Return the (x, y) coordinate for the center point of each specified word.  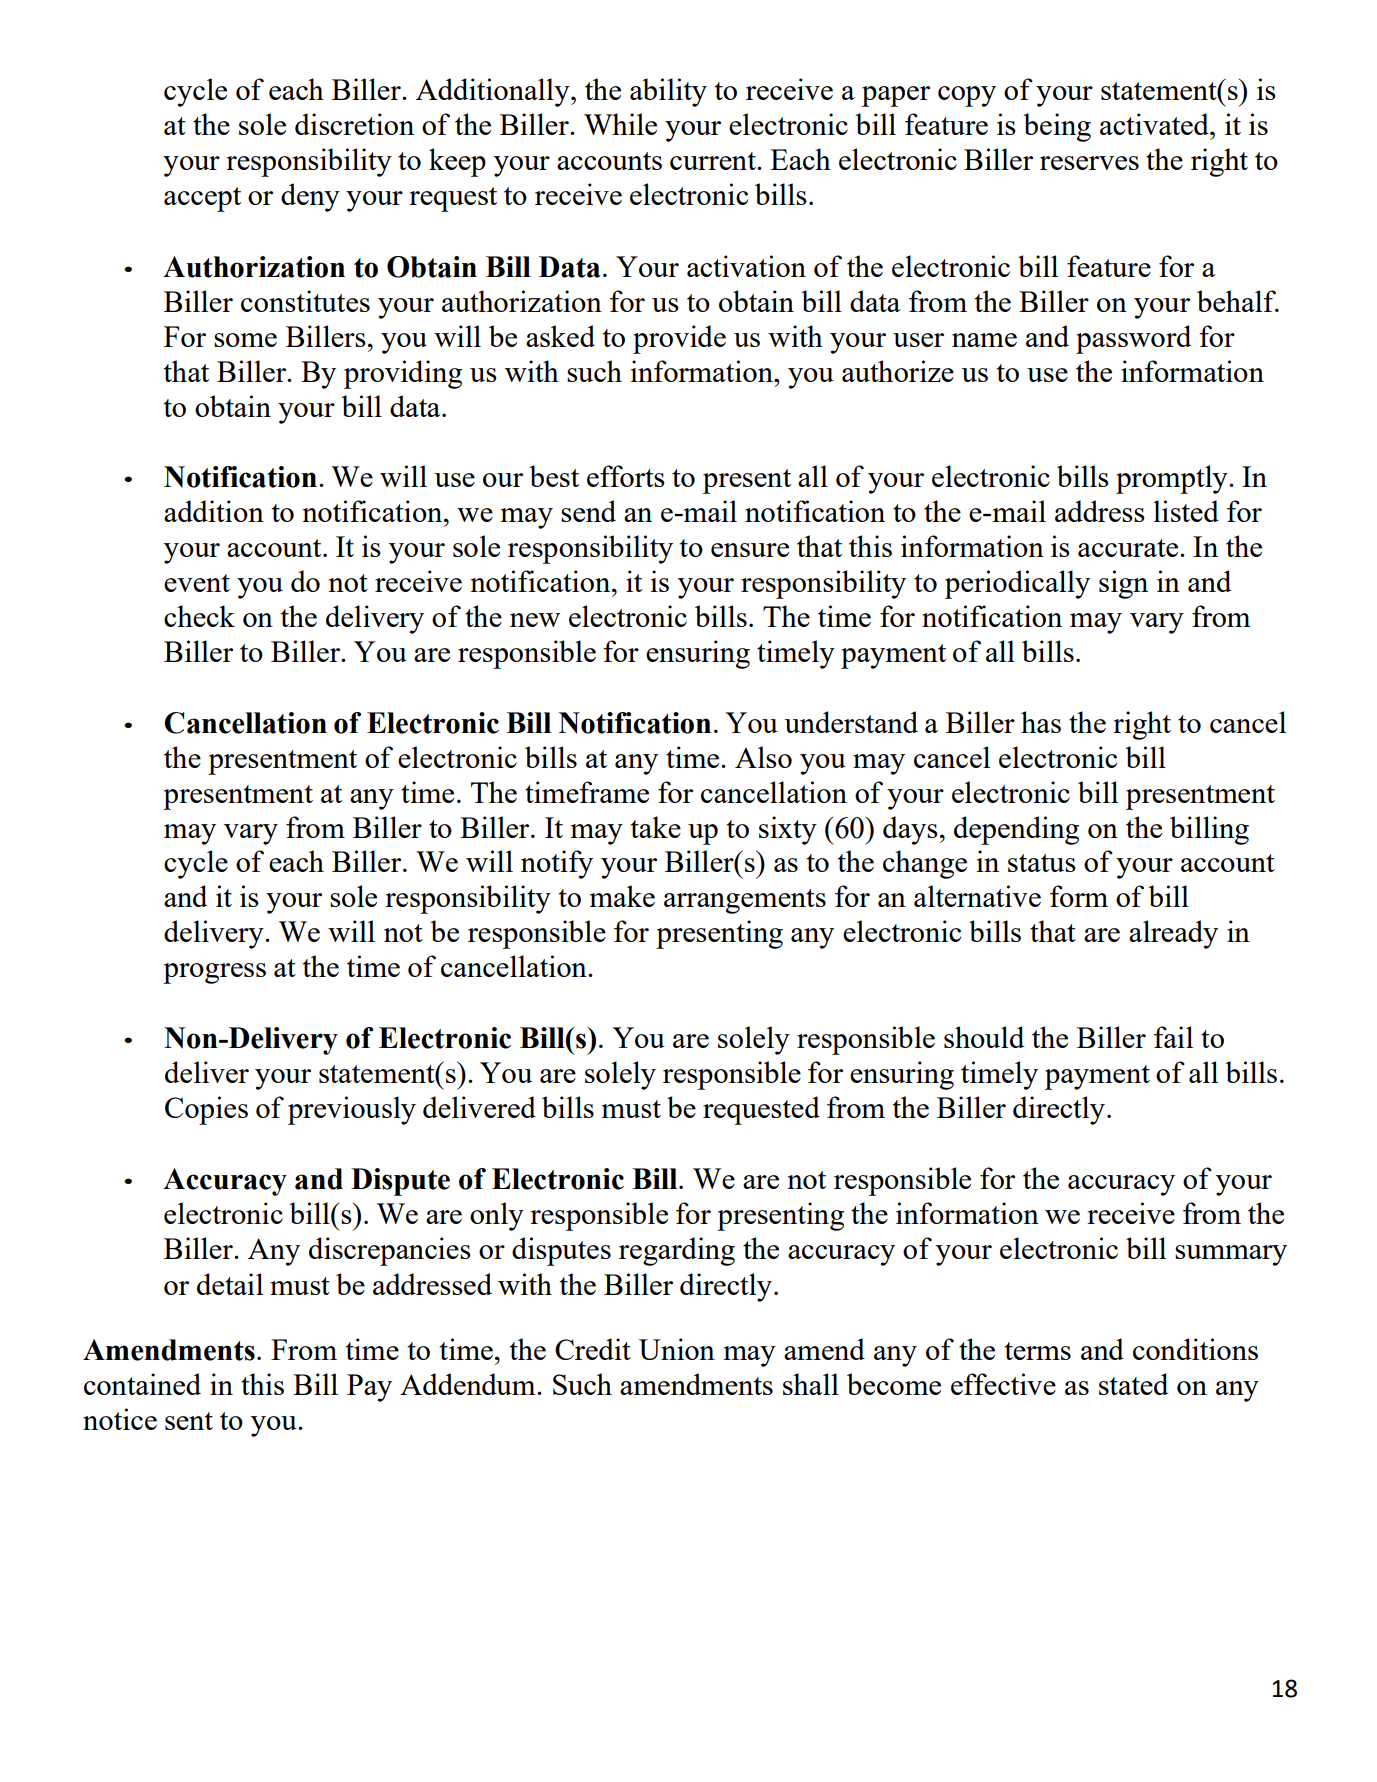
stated (1133, 1384)
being (1057, 127)
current (714, 161)
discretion (354, 124)
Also (763, 757)
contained (142, 1384)
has (1041, 722)
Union (677, 1349)
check (199, 616)
